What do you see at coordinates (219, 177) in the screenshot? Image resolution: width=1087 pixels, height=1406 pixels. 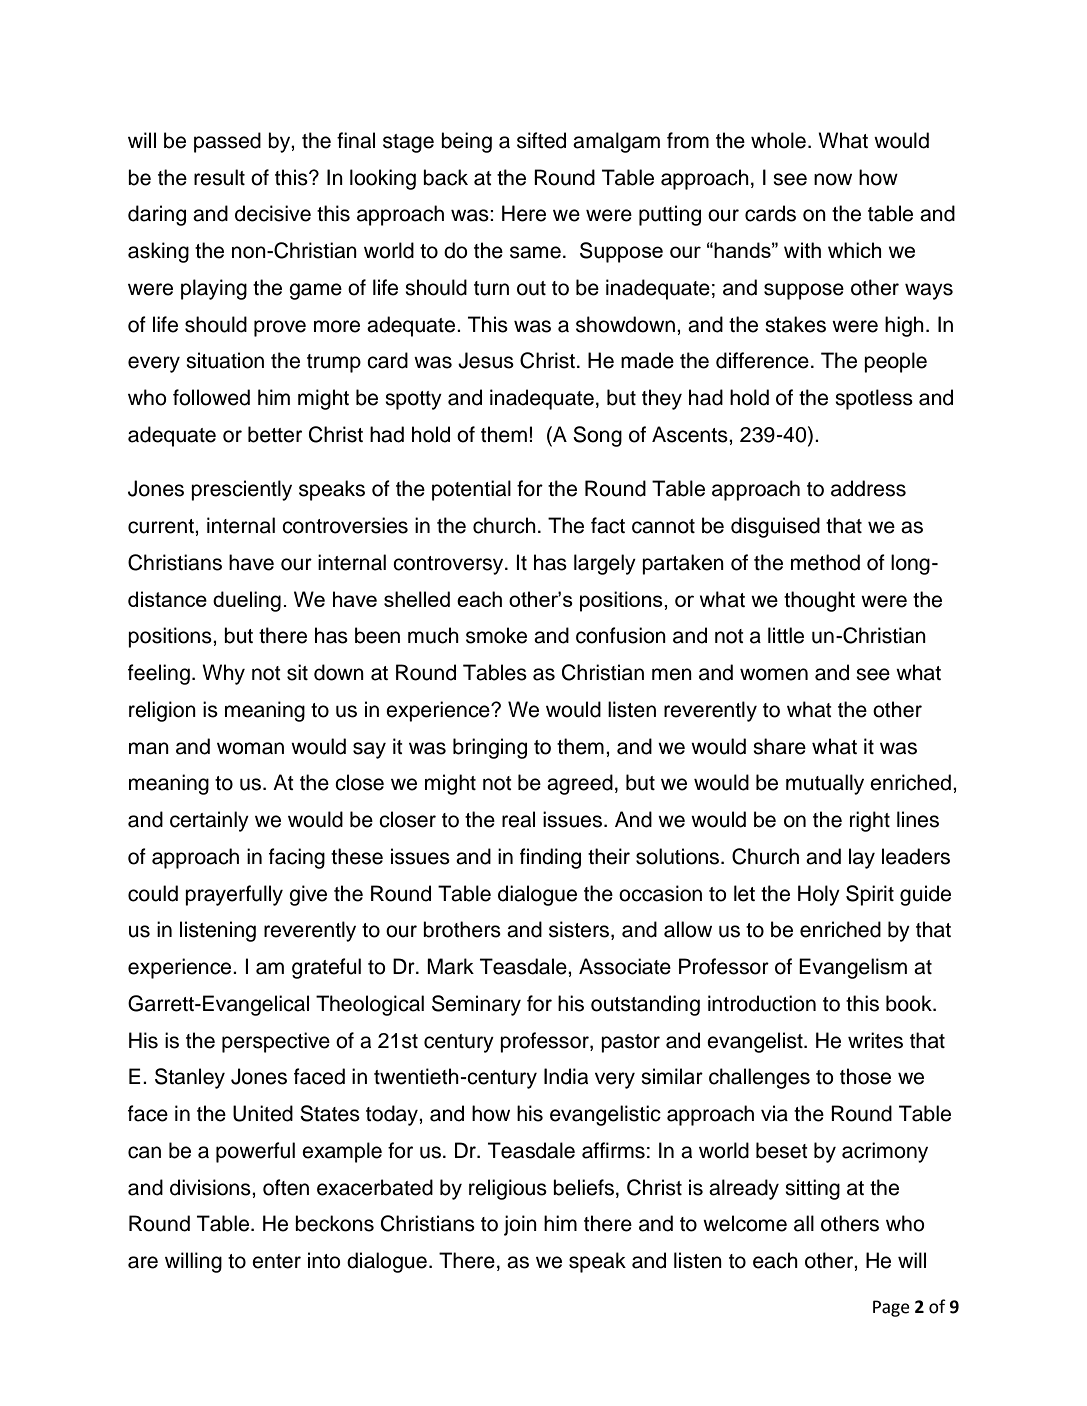 I see `result` at bounding box center [219, 177].
